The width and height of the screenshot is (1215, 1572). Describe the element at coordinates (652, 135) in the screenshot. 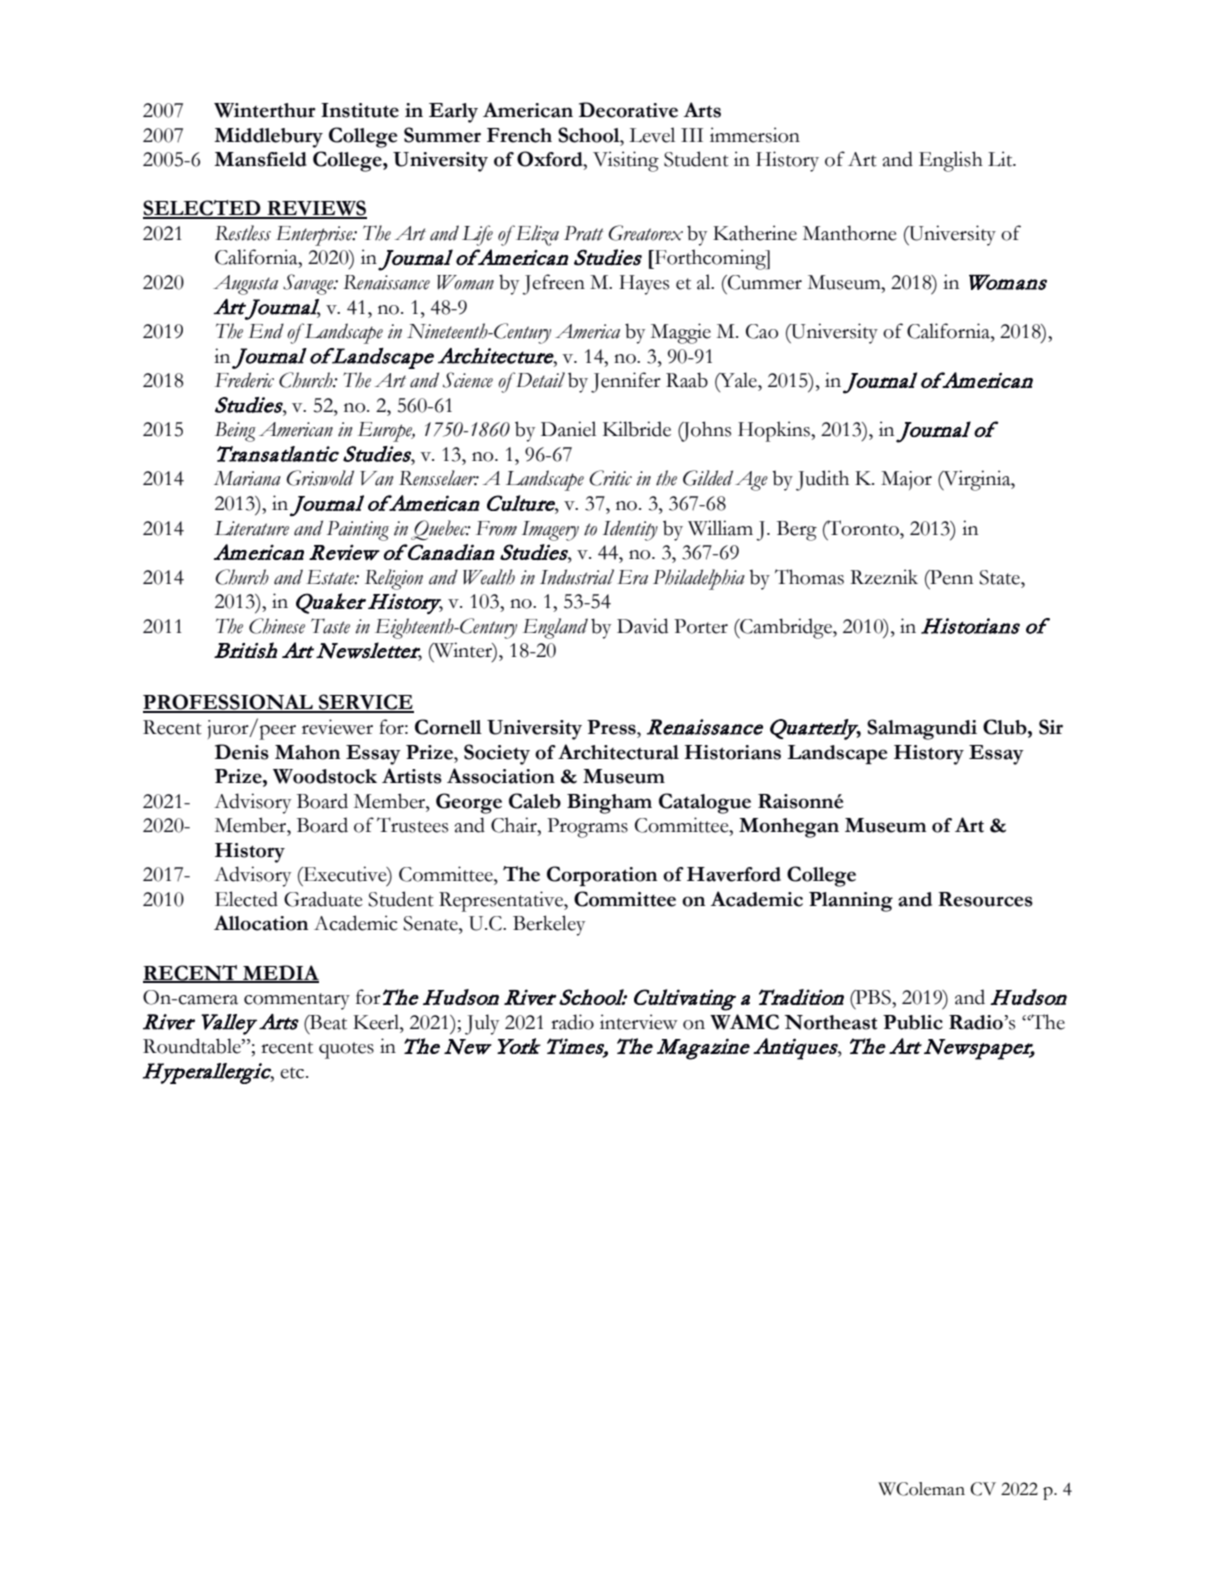

I see `Level` at that location.
